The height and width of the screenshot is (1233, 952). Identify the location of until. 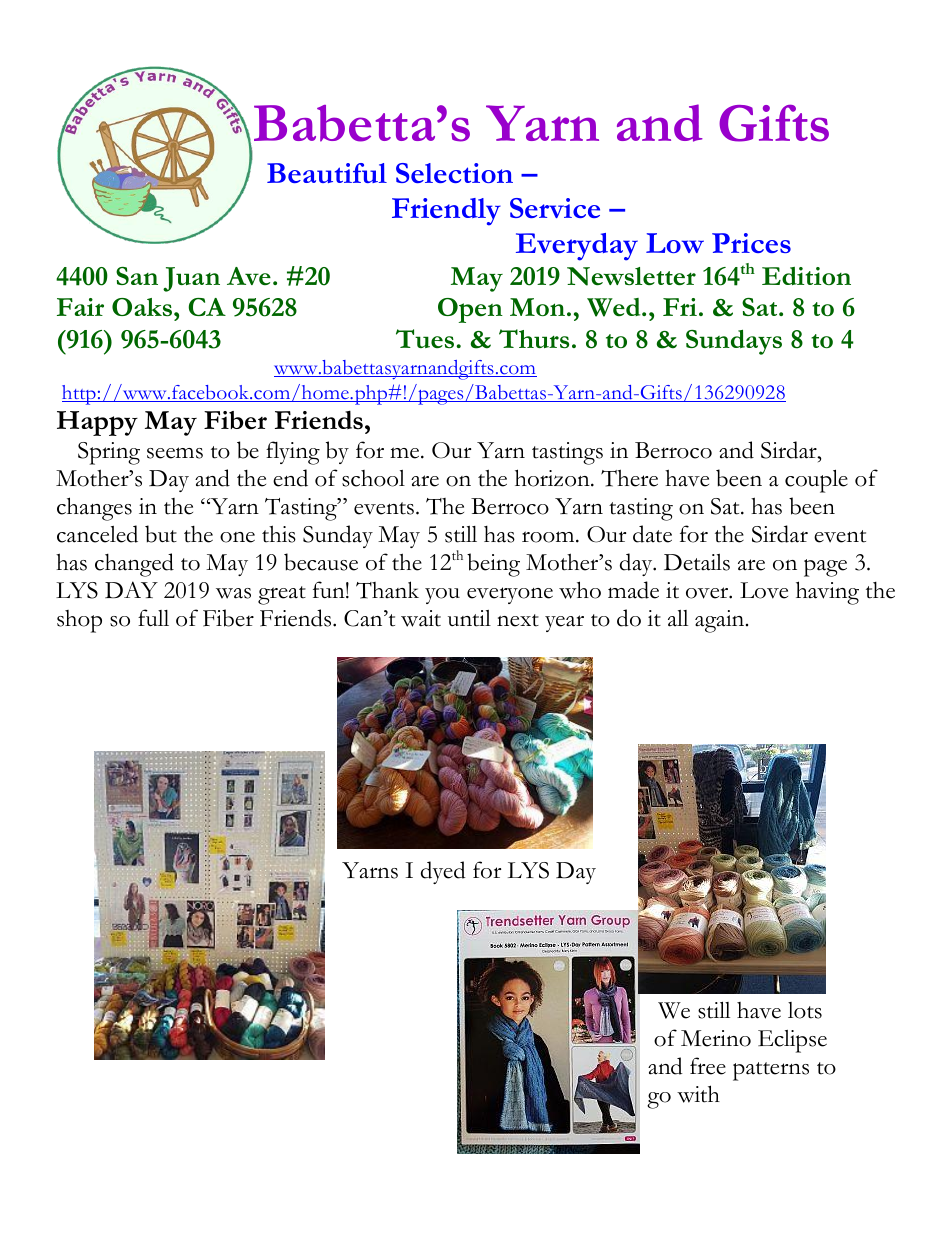
(469, 618).
